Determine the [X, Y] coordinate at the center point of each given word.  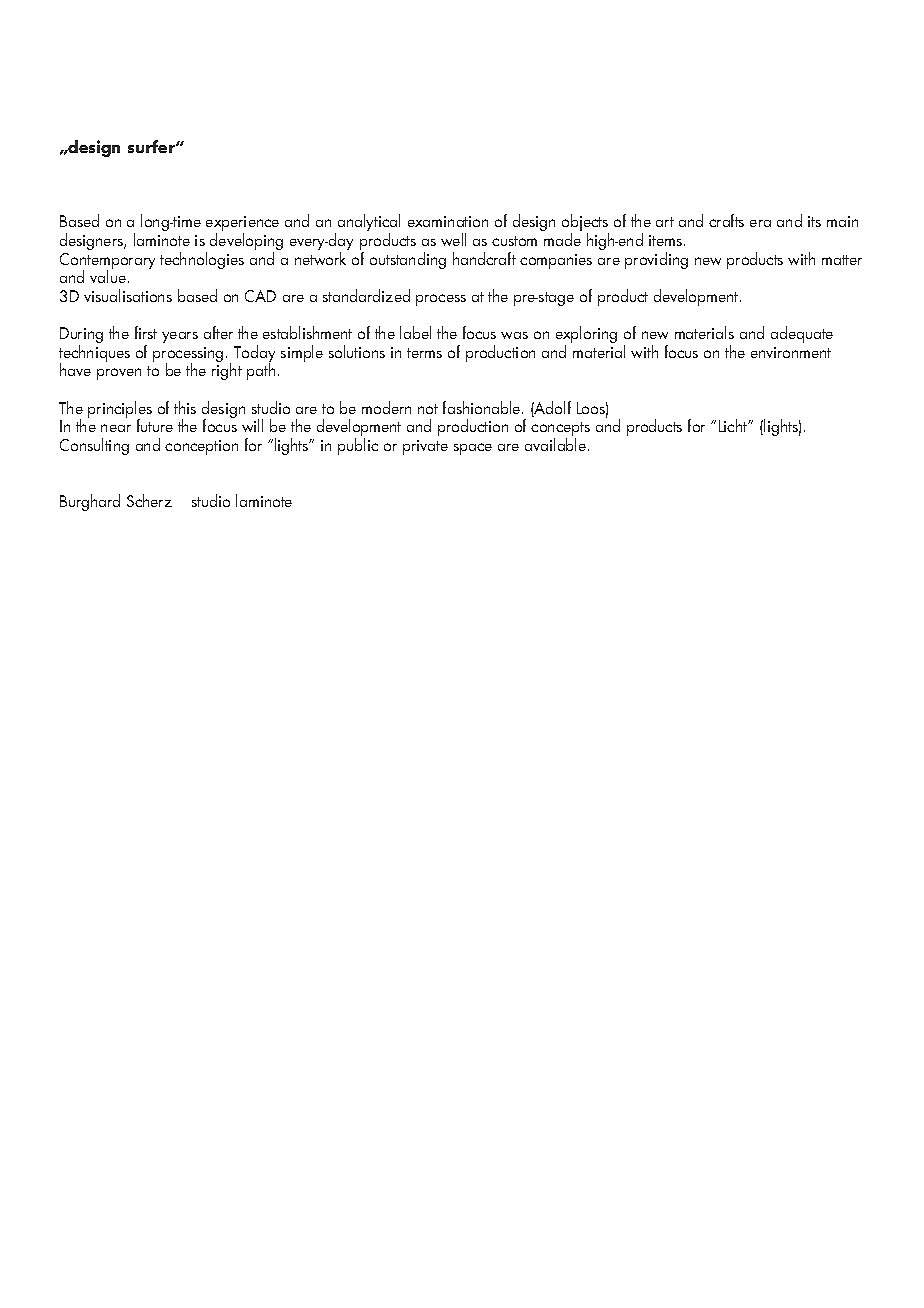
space [473, 449]
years [180, 337]
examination [448, 221]
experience [242, 225]
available [557, 444]
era [760, 223]
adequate [802, 334]
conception [201, 447]
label [415, 332]
